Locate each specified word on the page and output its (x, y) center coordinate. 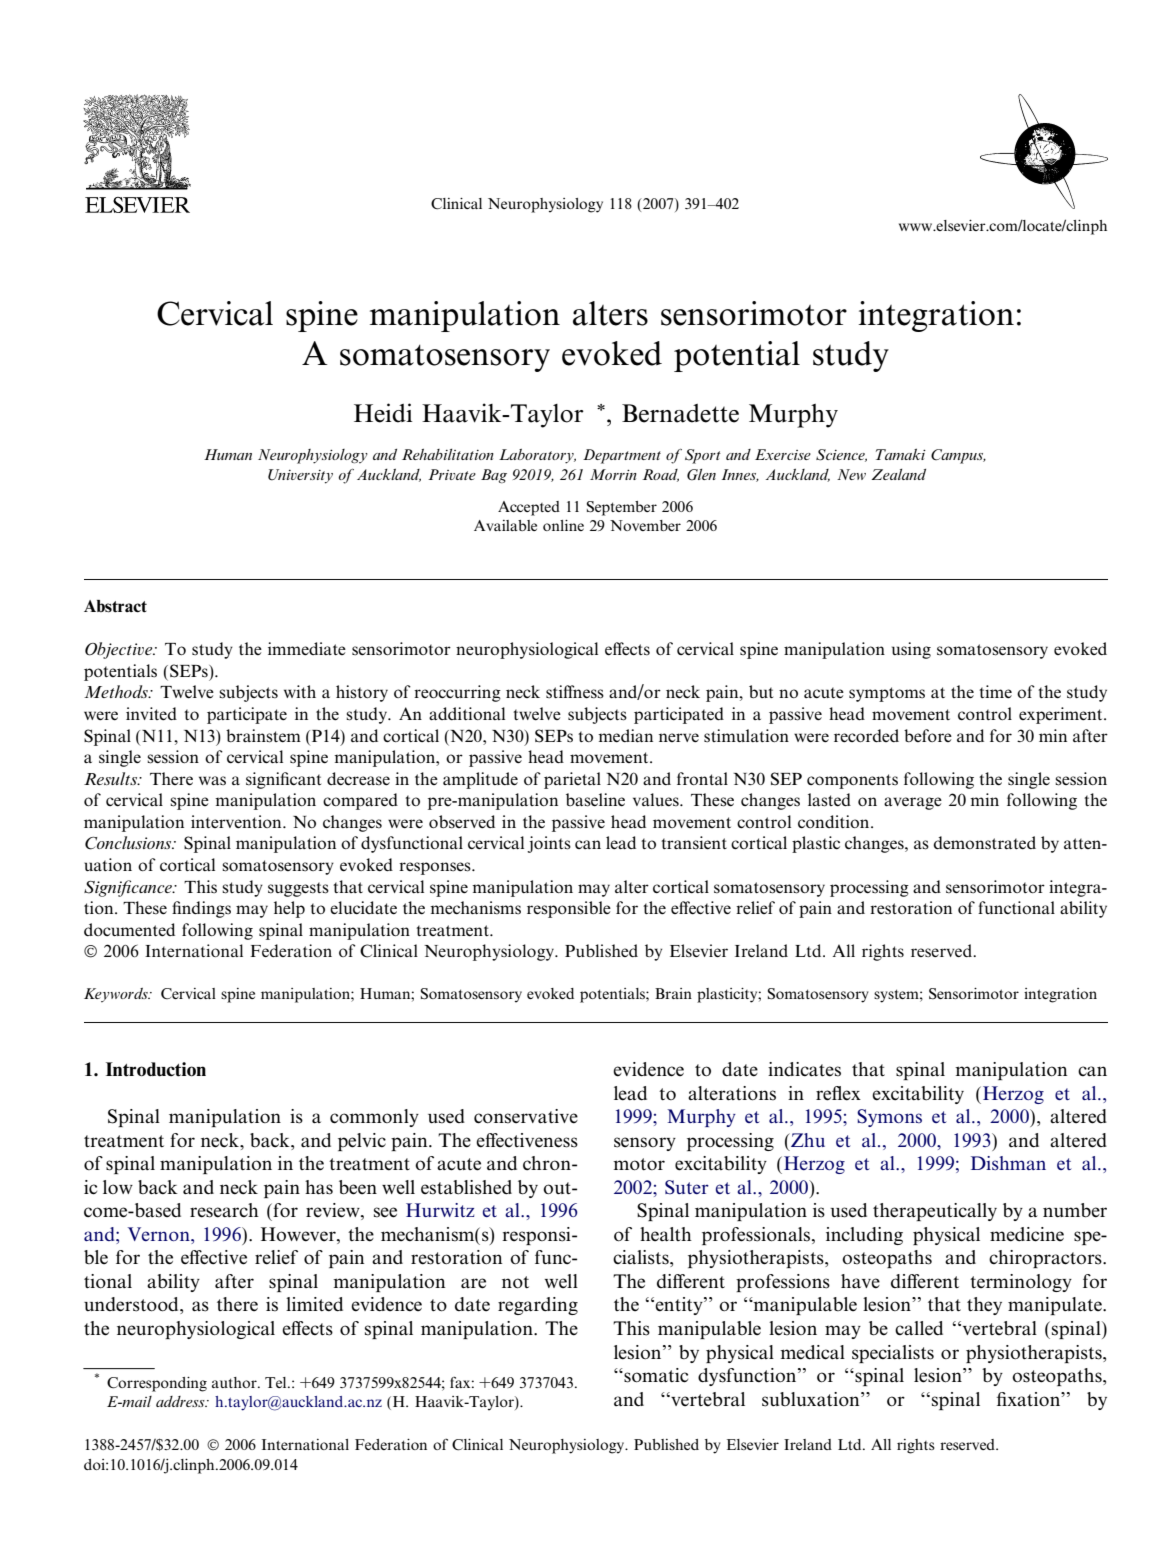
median (625, 735)
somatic (655, 1375)
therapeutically (935, 1212)
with (300, 691)
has (319, 1187)
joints (549, 844)
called (919, 1328)
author (235, 1382)
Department (622, 456)
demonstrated (984, 843)
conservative (526, 1116)
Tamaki (901, 454)
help (289, 909)
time (995, 691)
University (300, 476)
